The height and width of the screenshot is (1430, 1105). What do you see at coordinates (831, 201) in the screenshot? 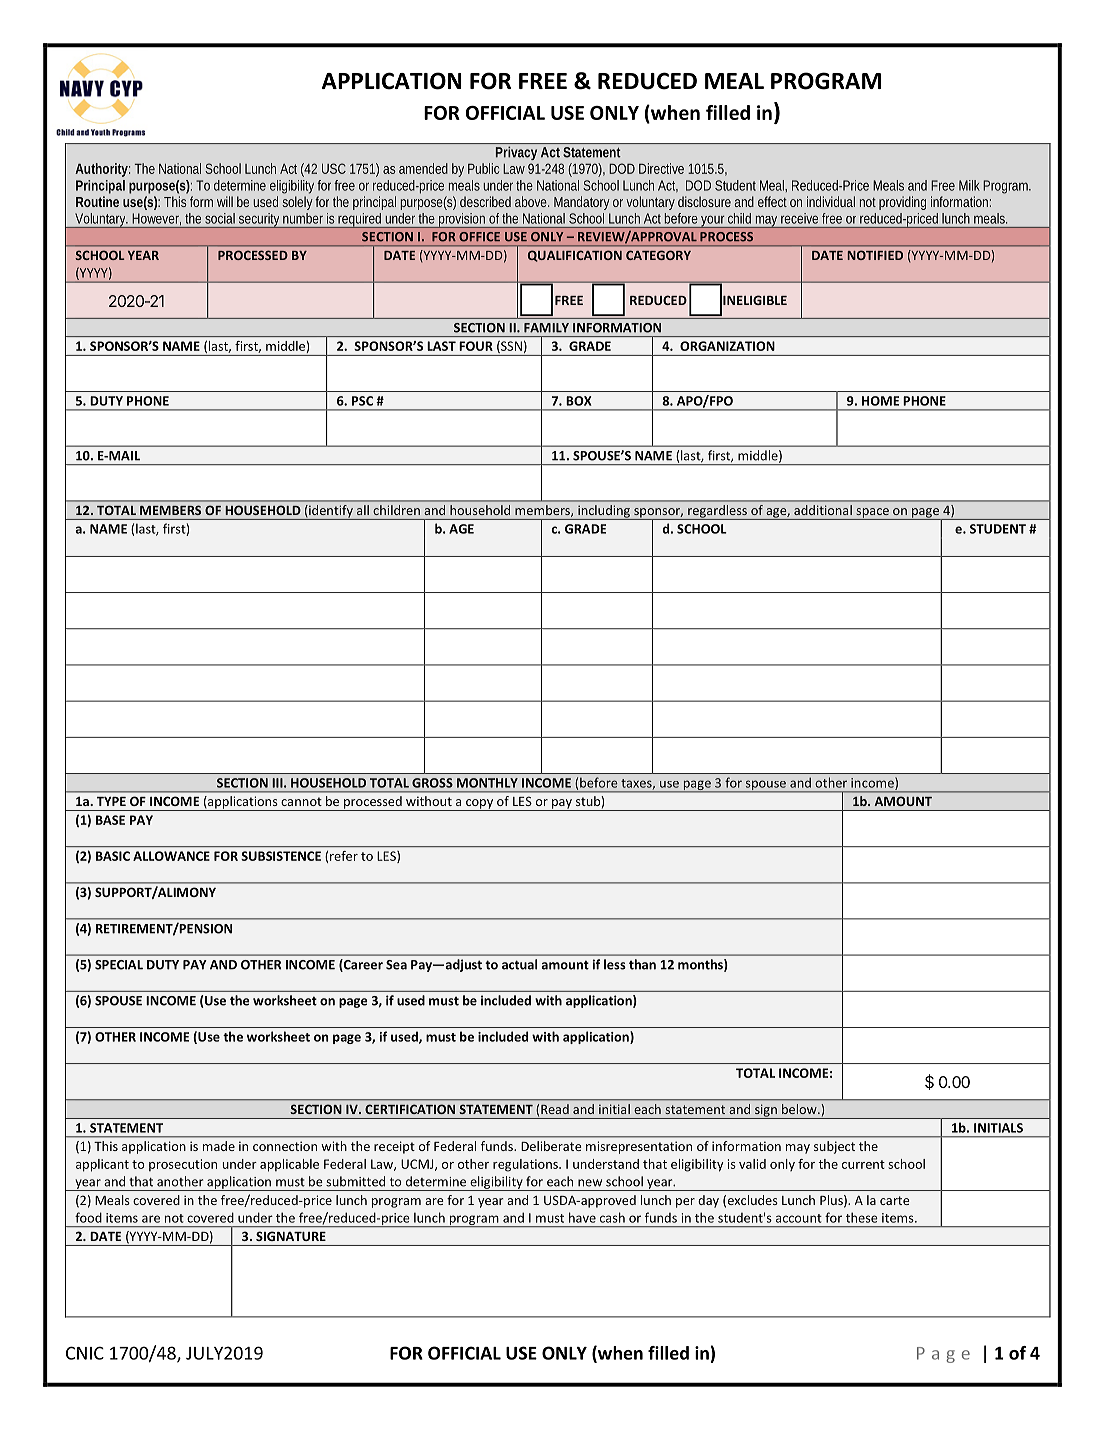
I see `individual` at bounding box center [831, 201].
